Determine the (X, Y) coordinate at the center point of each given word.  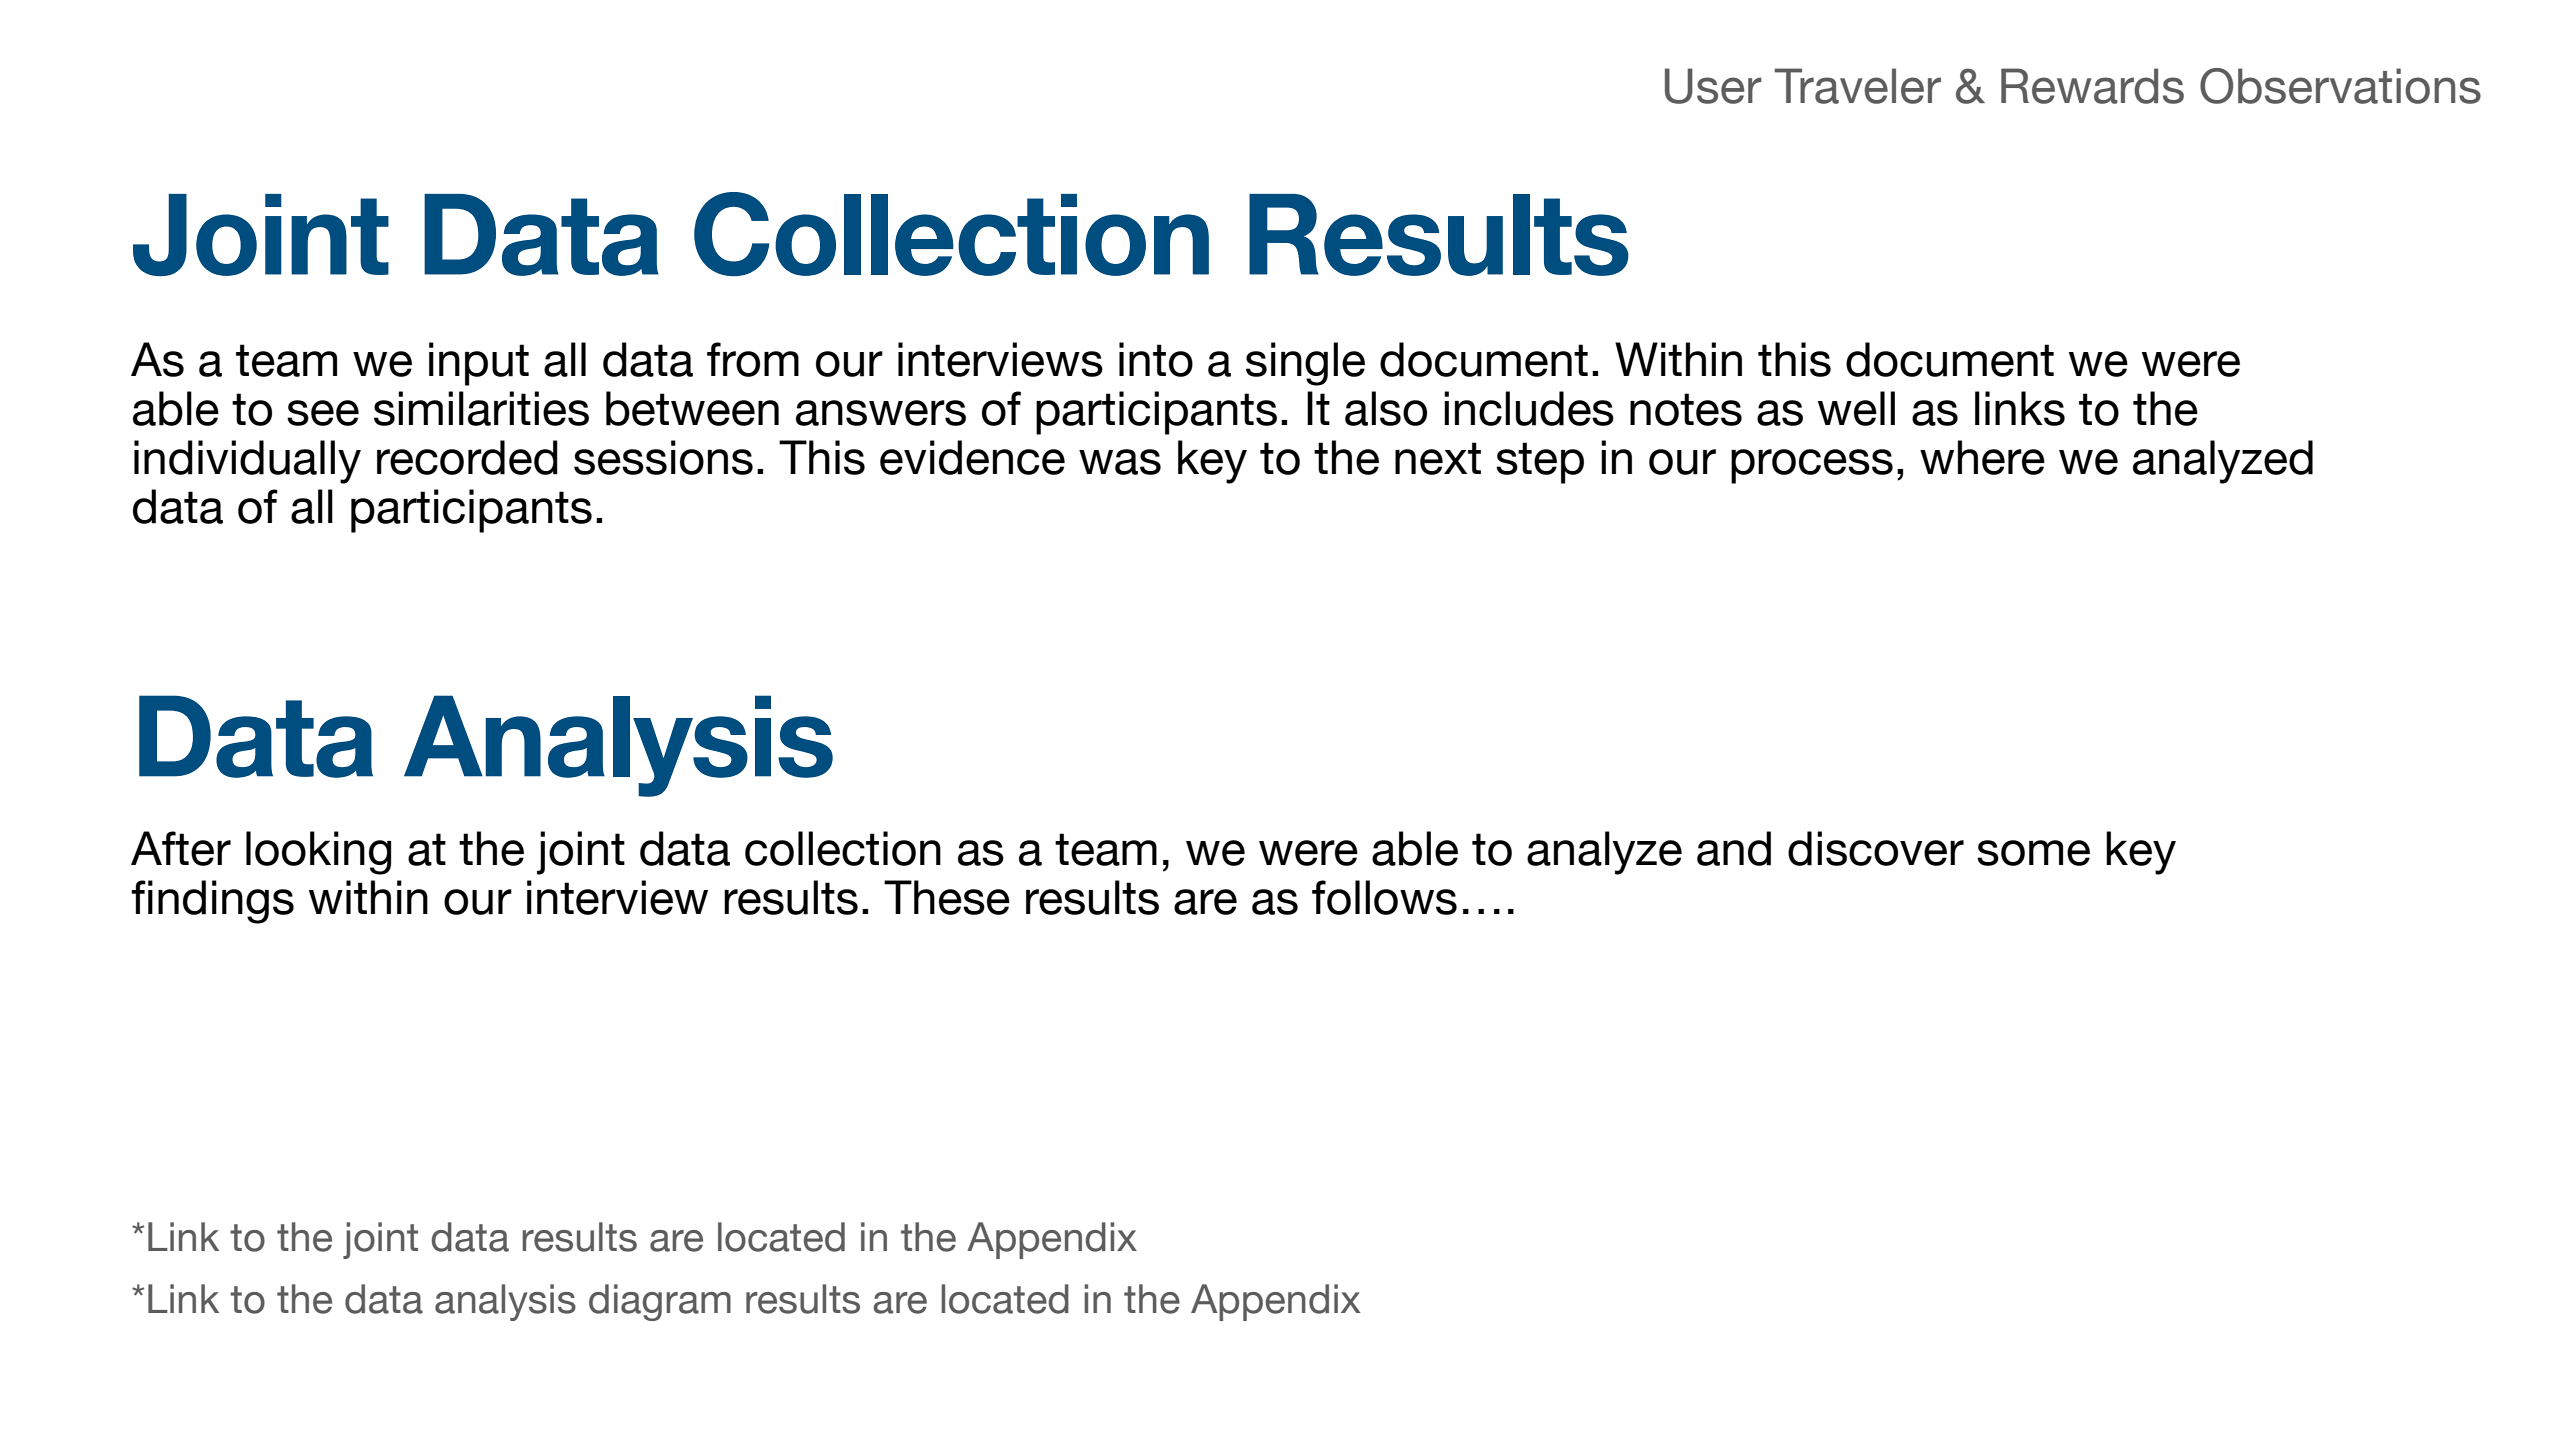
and (1734, 848)
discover (1876, 848)
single (1305, 364)
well (1856, 408)
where (1982, 457)
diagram (660, 1302)
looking (318, 853)
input (479, 364)
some (2033, 853)
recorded (467, 457)
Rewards (2092, 86)
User (1713, 86)
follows (1384, 897)
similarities (481, 408)
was (1120, 462)
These (947, 897)
